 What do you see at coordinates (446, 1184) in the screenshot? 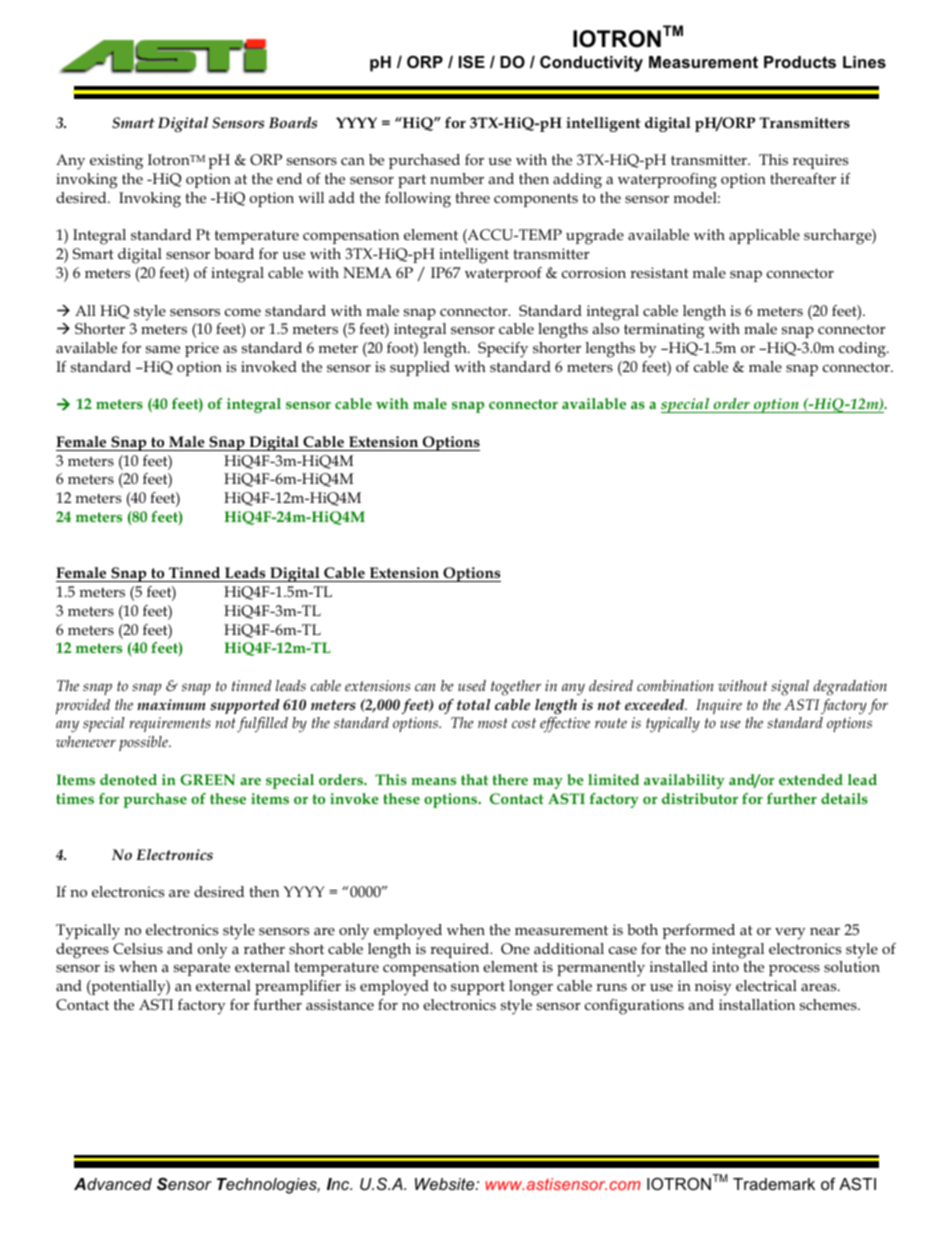
I see `Website` at bounding box center [446, 1184].
